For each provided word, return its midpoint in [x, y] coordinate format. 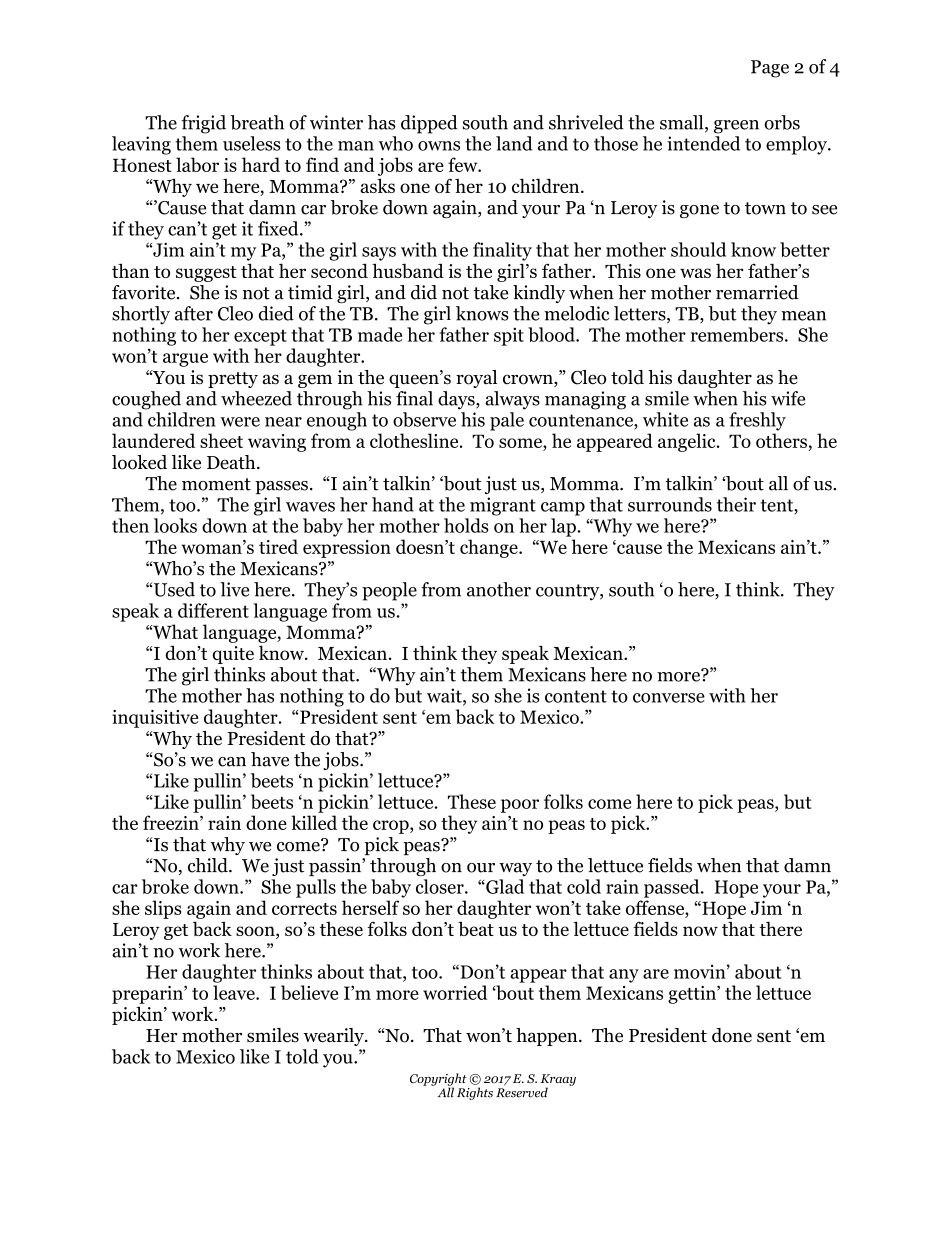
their [736, 504]
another [499, 589]
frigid [203, 124]
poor [520, 806]
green [736, 127]
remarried [757, 292]
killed [314, 822]
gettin [693, 995]
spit [509, 336]
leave [235, 992]
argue [185, 360]
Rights [475, 1093]
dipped [429, 124]
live [234, 589]
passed [673, 888]
